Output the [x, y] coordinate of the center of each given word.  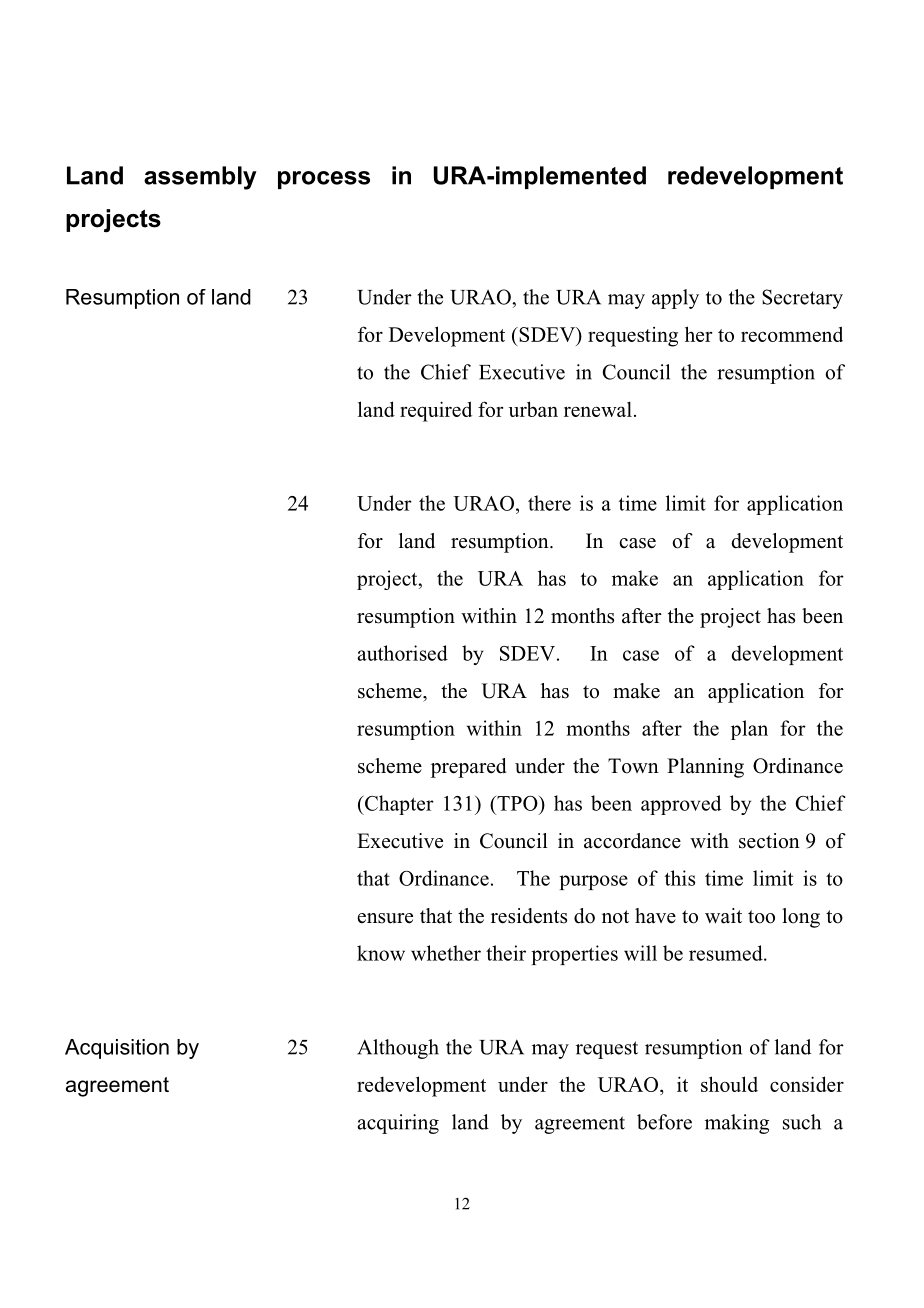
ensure [385, 918]
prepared [468, 768]
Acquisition [117, 1049]
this [680, 878]
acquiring [398, 1124]
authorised [402, 653]
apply [675, 299]
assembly [200, 178]
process [324, 180]
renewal [598, 409]
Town [633, 766]
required [436, 411]
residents [529, 916]
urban [533, 409]
